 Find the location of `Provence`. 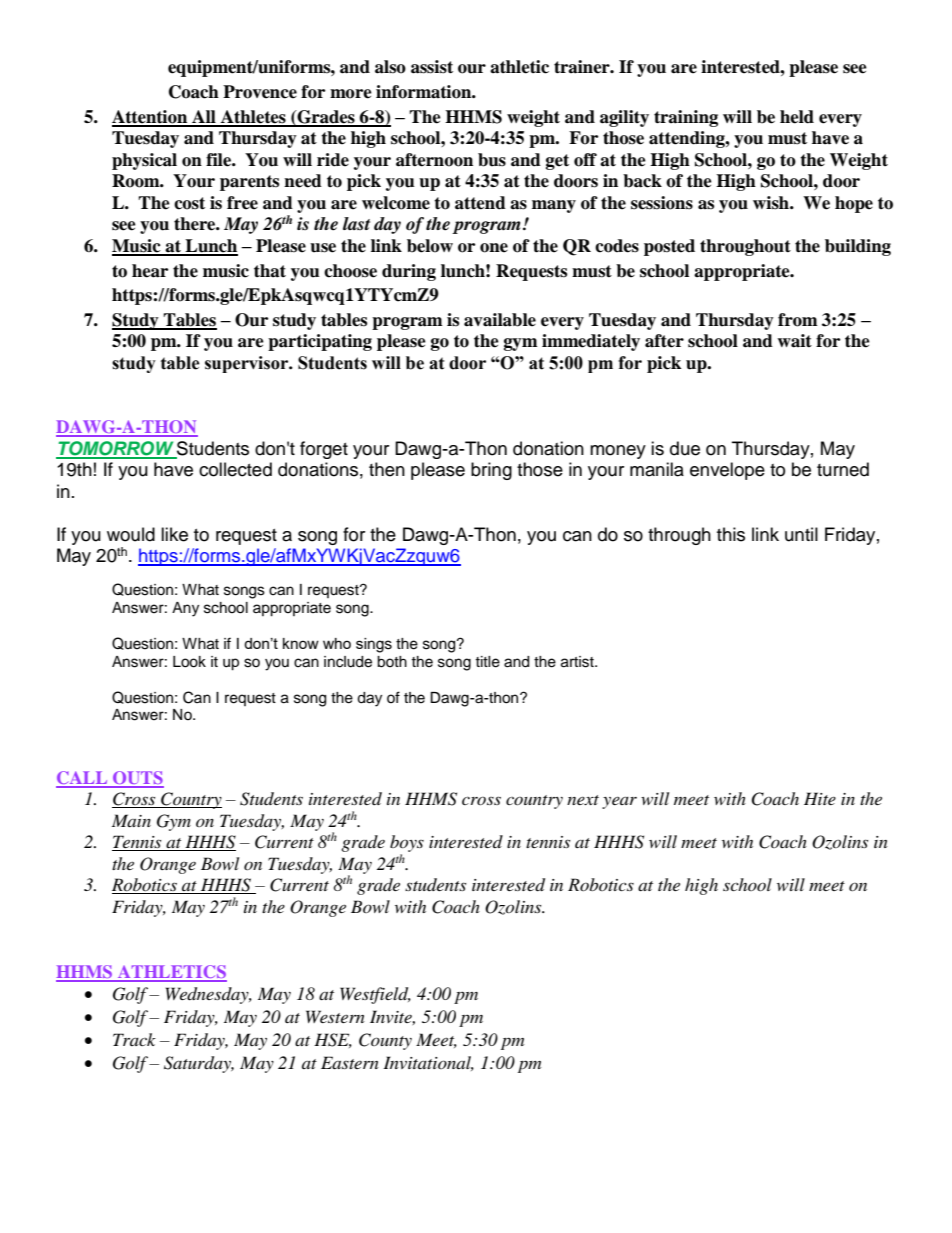

Provence is located at coordinates (260, 92).
